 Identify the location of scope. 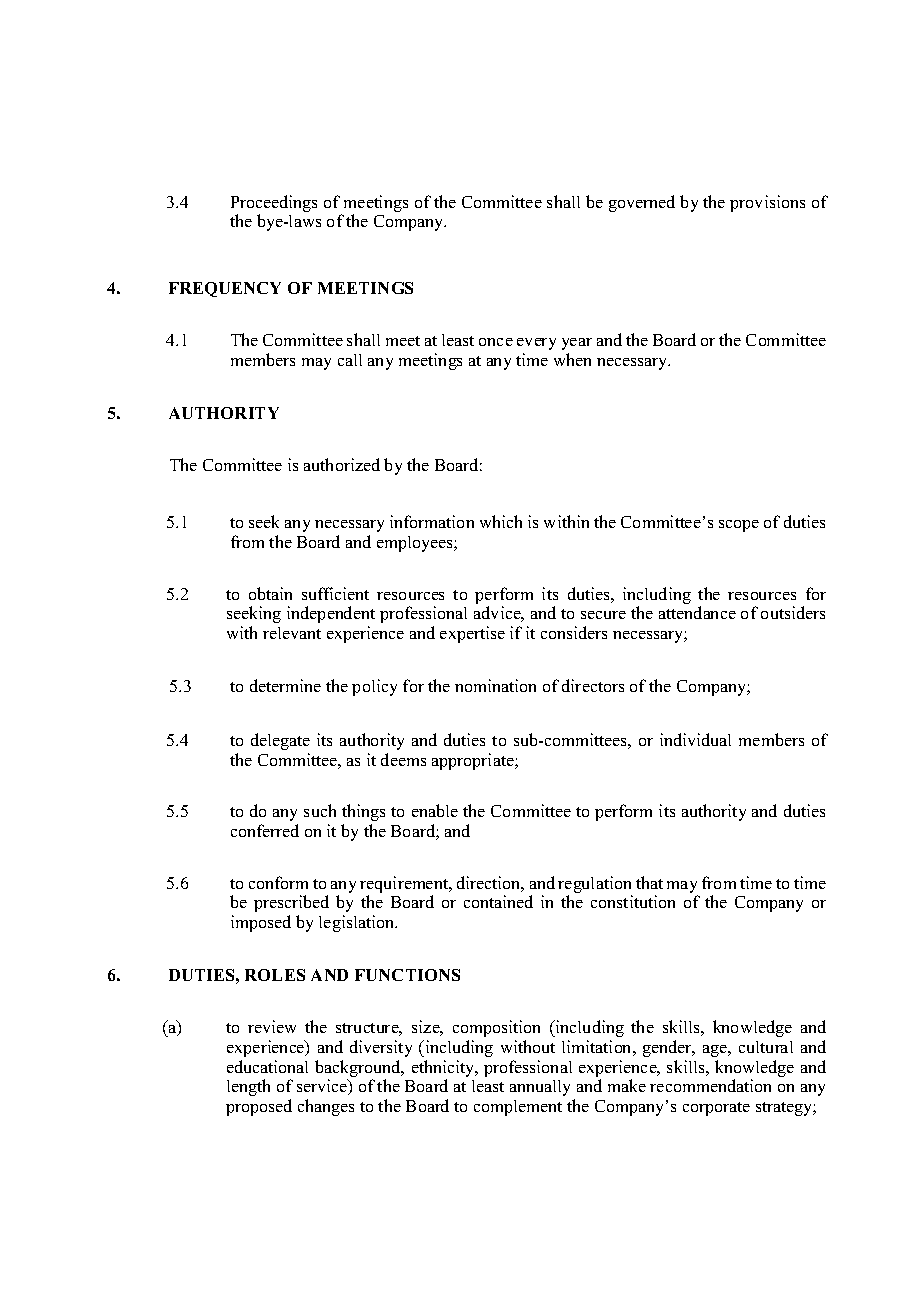
(739, 526).
